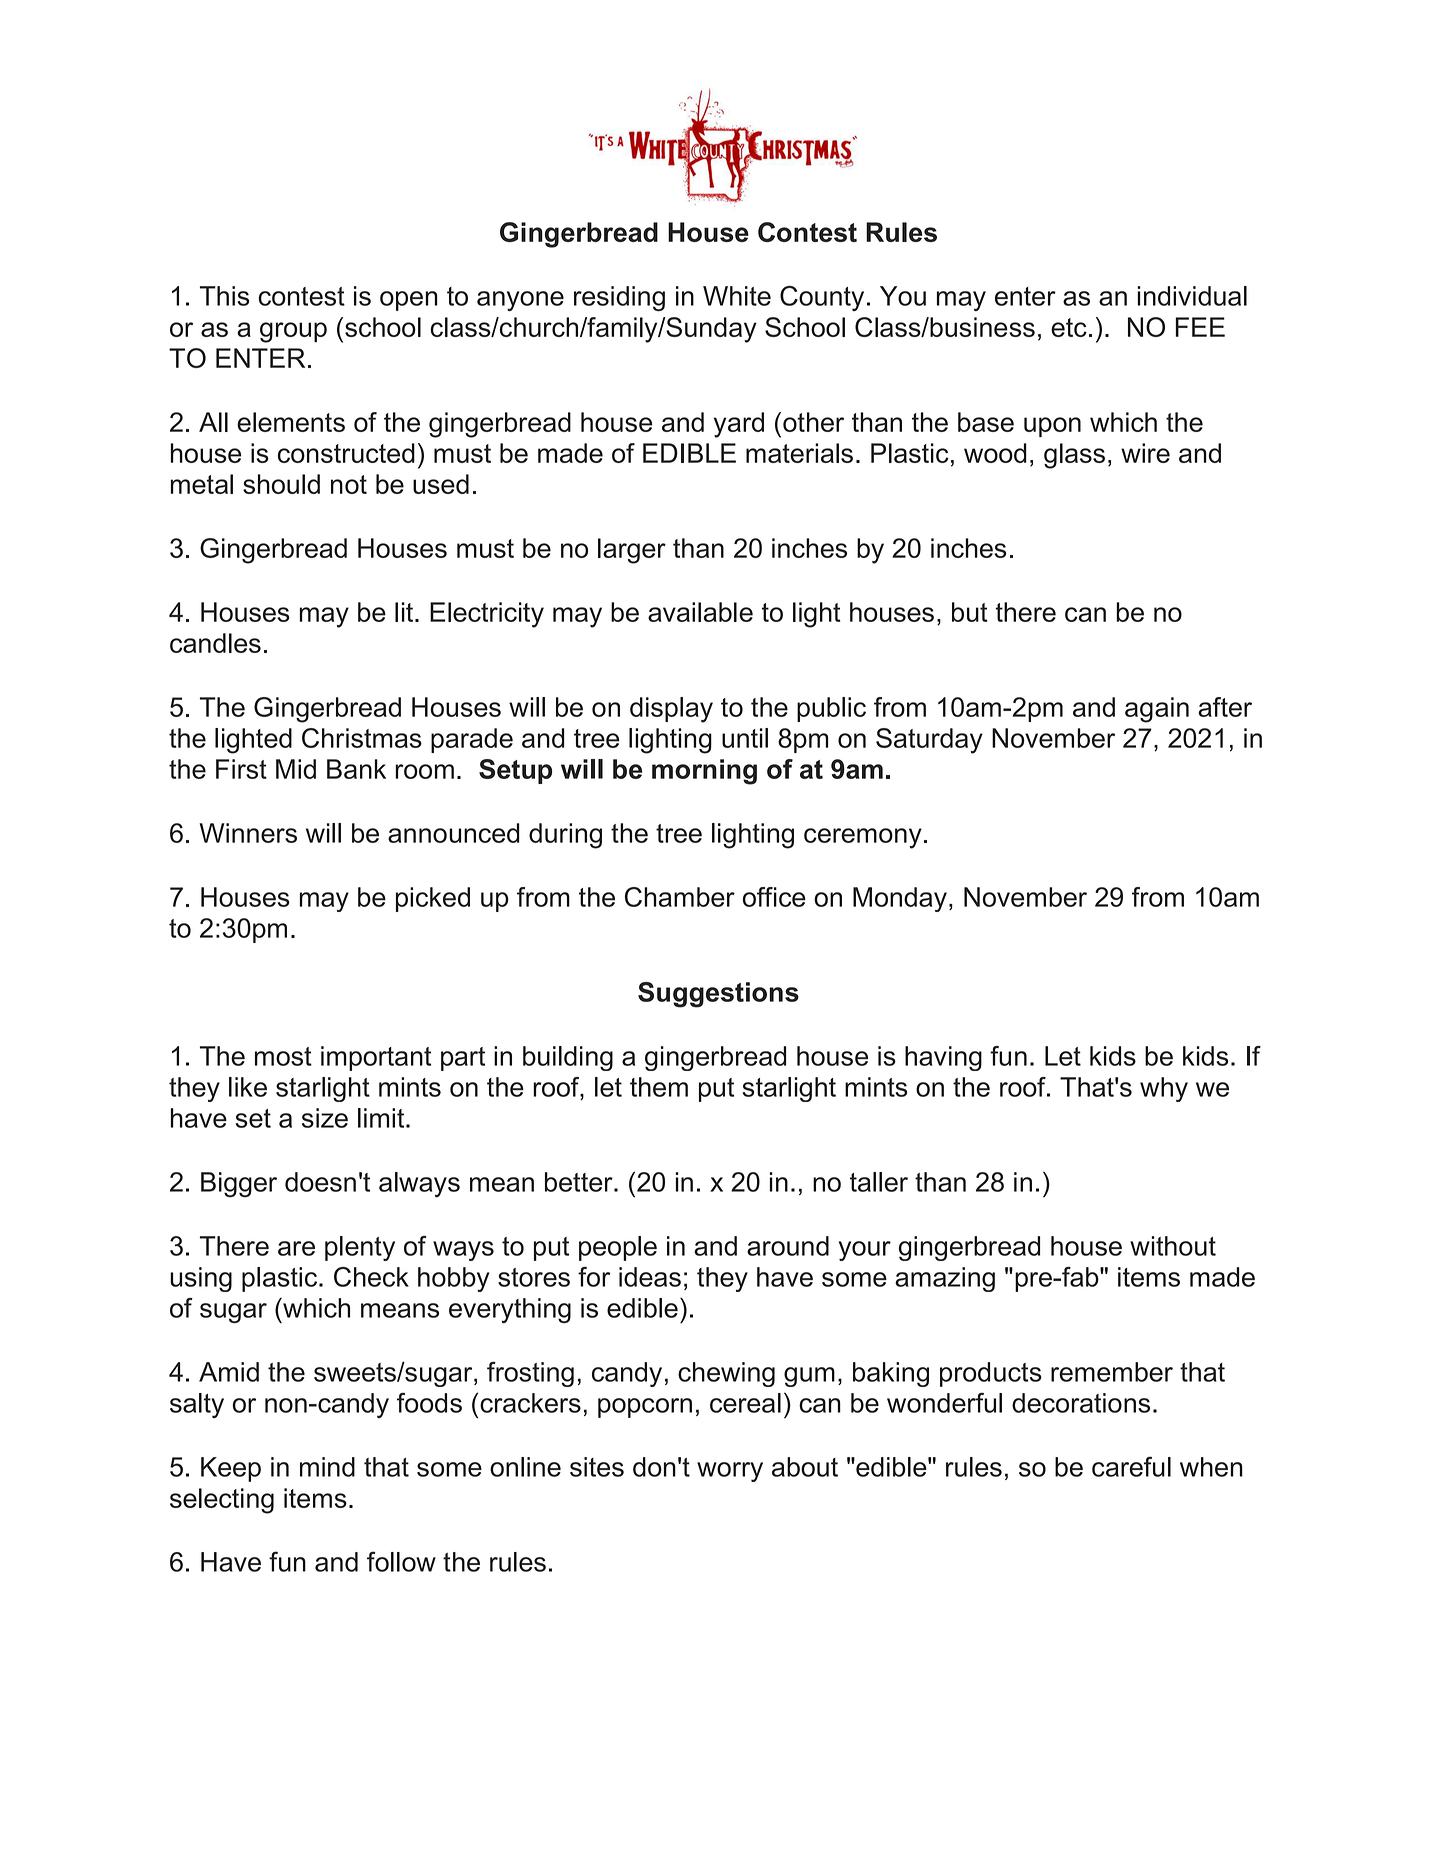 Image resolution: width=1437 pixels, height=1860 pixels. I want to click on plenty, so click(360, 1248).
